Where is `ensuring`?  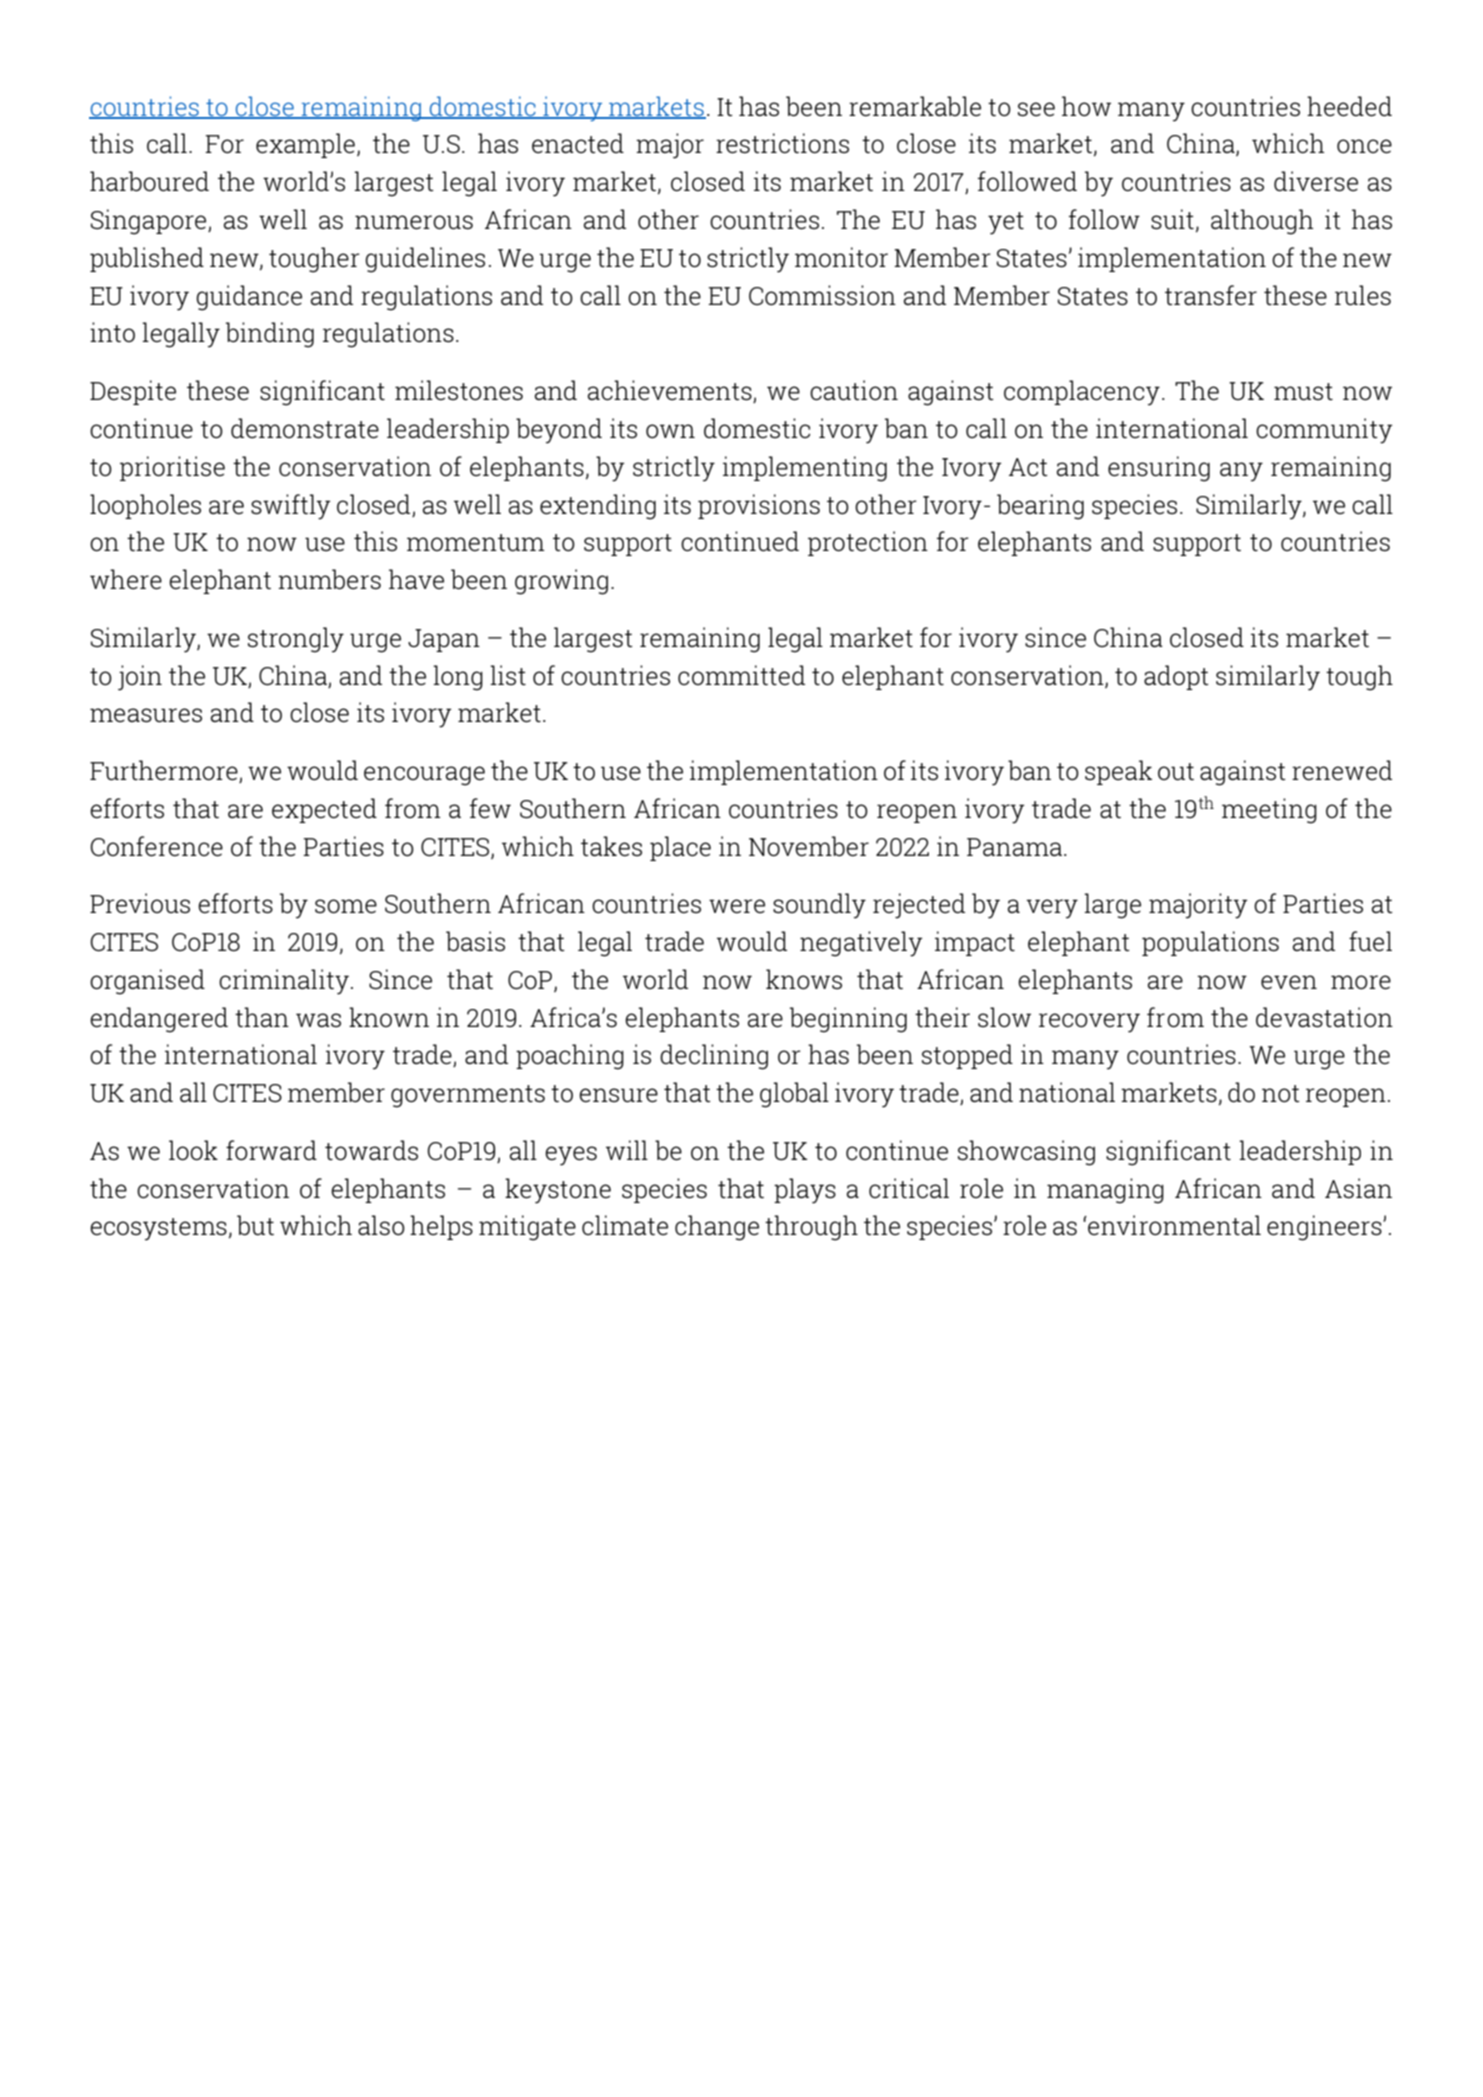 ensuring is located at coordinates (1159, 469).
